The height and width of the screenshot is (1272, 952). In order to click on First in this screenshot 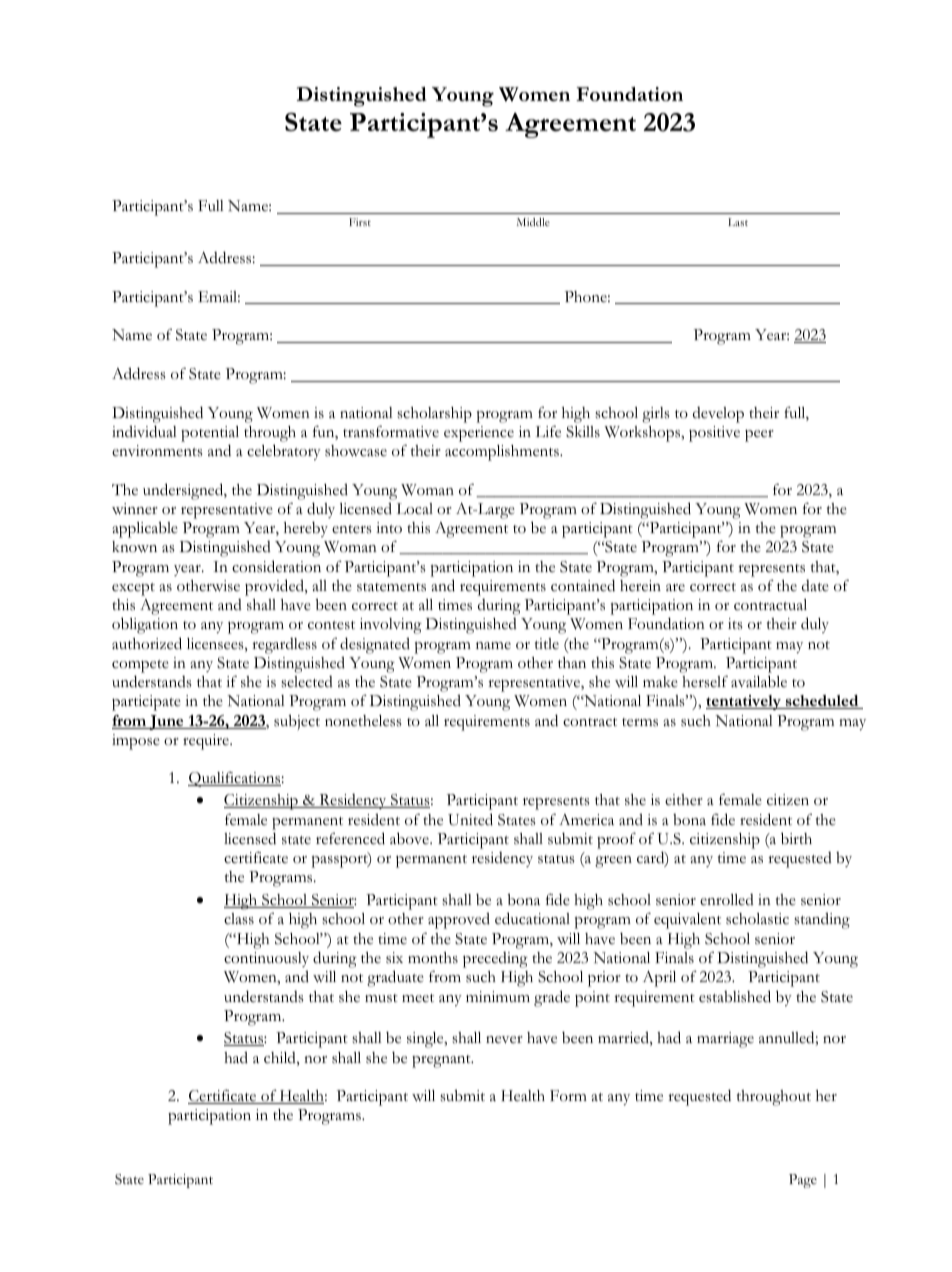, I will do `click(360, 222)`.
